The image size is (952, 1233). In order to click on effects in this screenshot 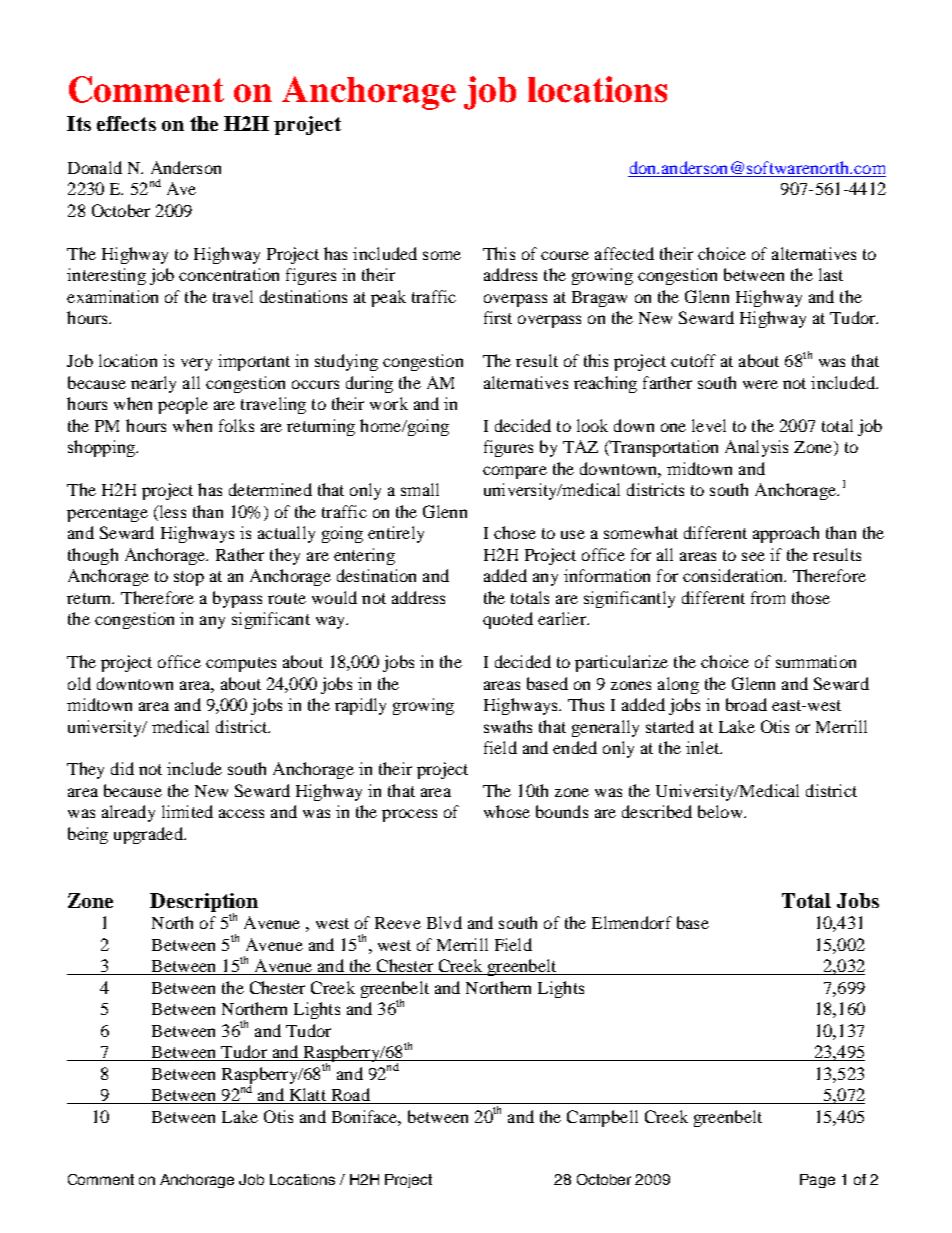, I will do `click(126, 123)`.
